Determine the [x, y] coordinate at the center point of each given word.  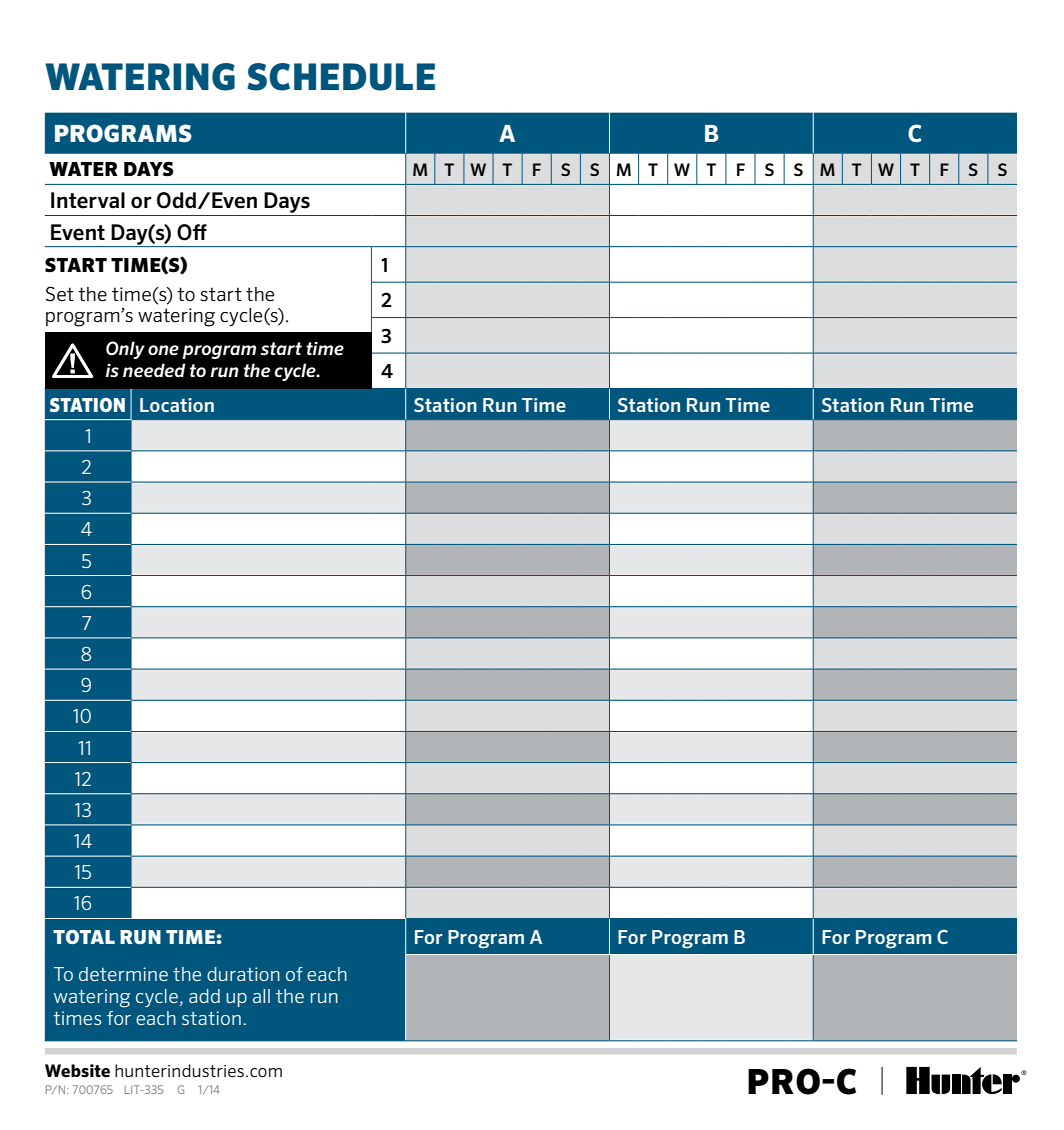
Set [60, 294]
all [261, 996]
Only [125, 350]
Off [192, 232]
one [163, 350]
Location [177, 405]
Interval [88, 200]
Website [77, 1070]
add [204, 996]
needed [154, 370]
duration [243, 974]
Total [84, 937]
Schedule [341, 77]
